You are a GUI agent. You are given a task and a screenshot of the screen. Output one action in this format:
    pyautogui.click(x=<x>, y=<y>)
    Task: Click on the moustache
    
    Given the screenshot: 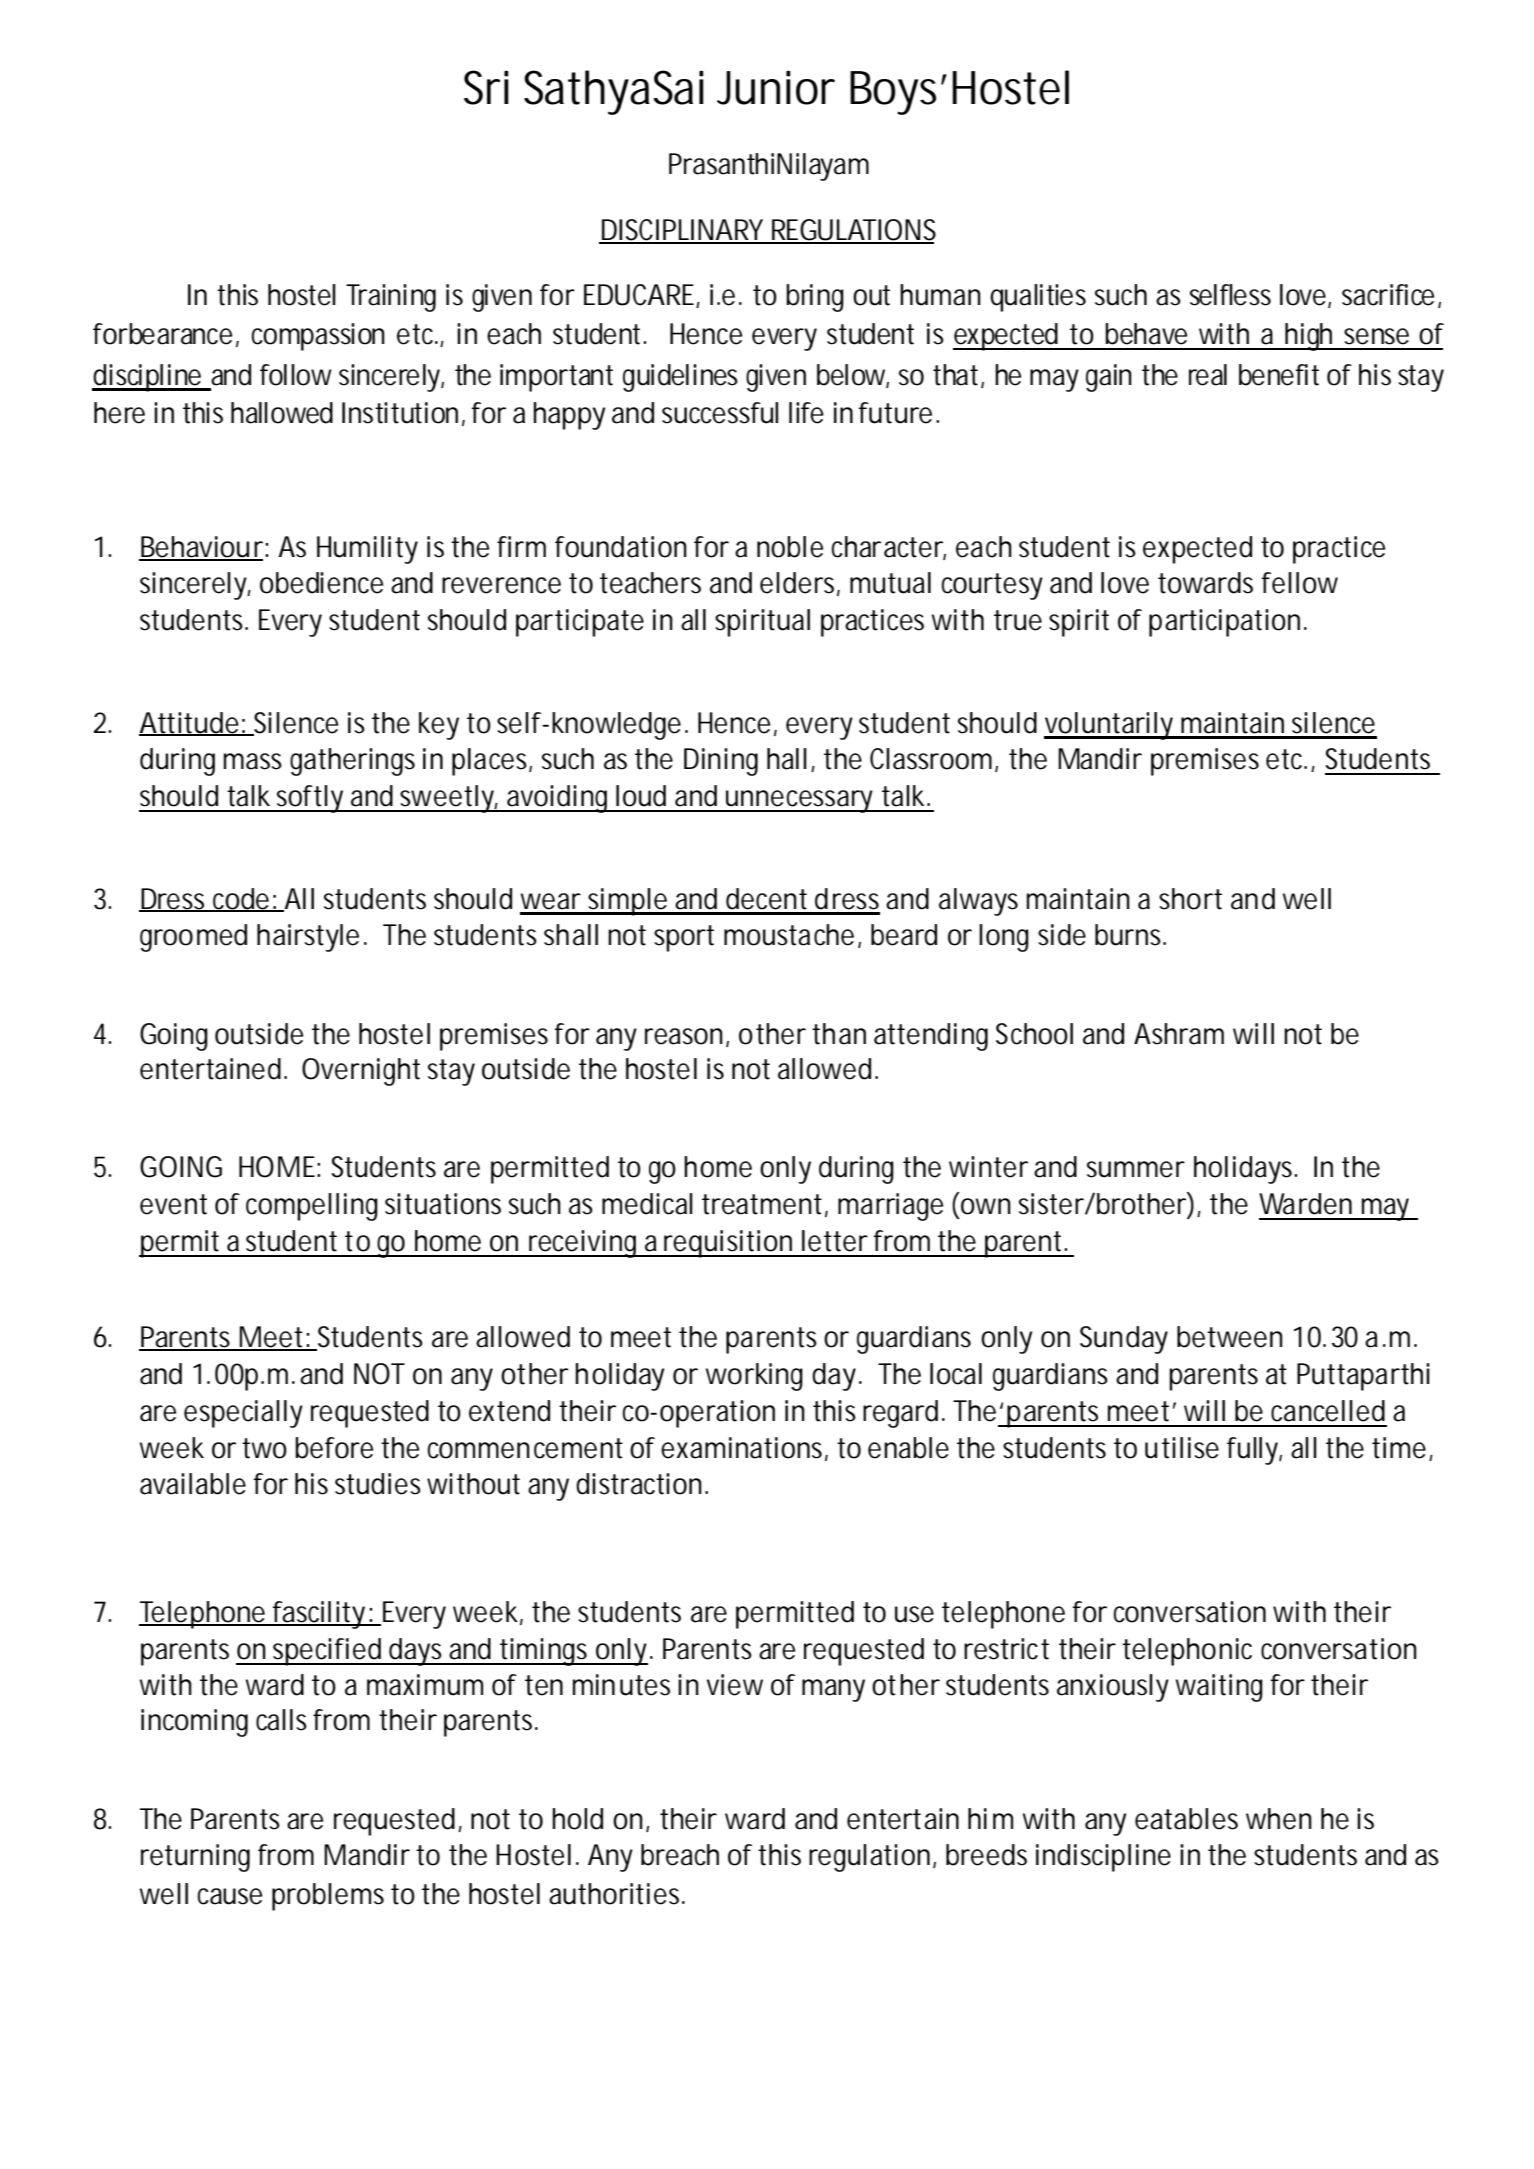 What is the action you would take?
    pyautogui.click(x=789, y=935)
